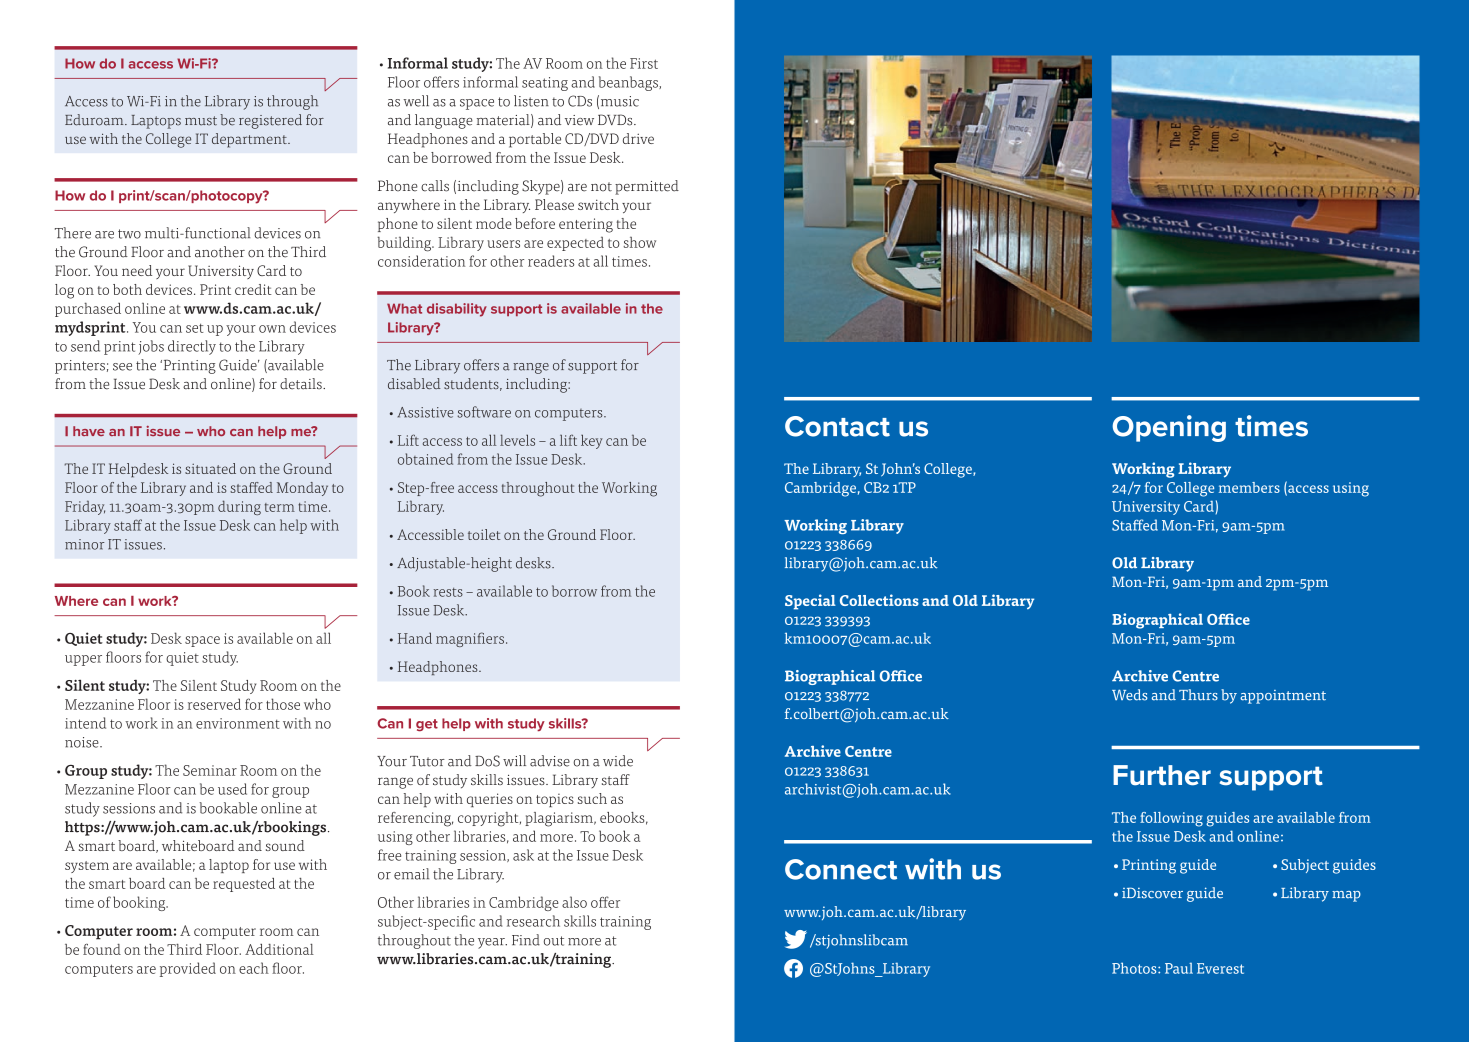 The height and width of the image is (1042, 1469). Describe the element at coordinates (1179, 968) in the image. I see `Paul` at that location.
